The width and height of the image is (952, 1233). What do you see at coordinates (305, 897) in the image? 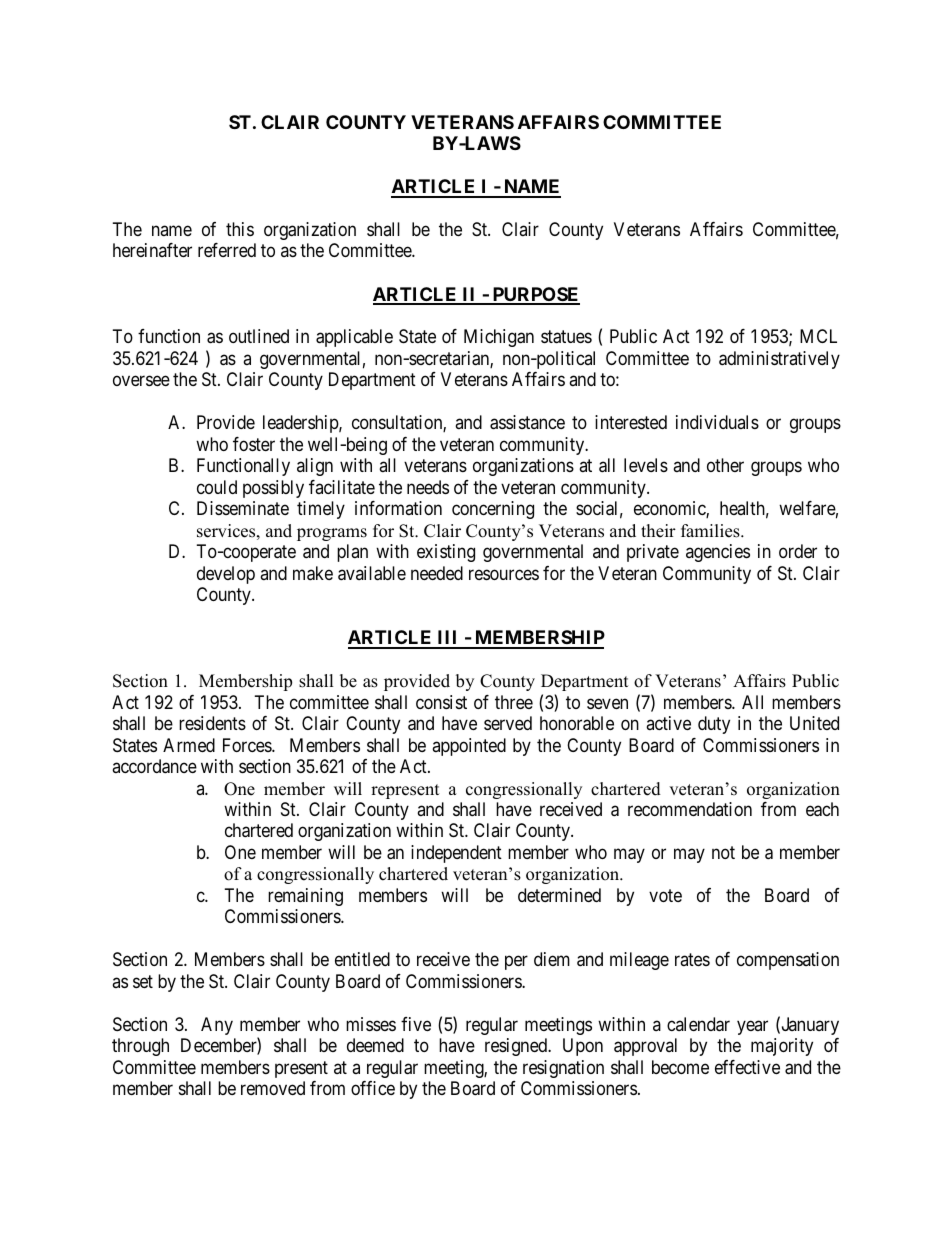
I see `remaining` at bounding box center [305, 897].
